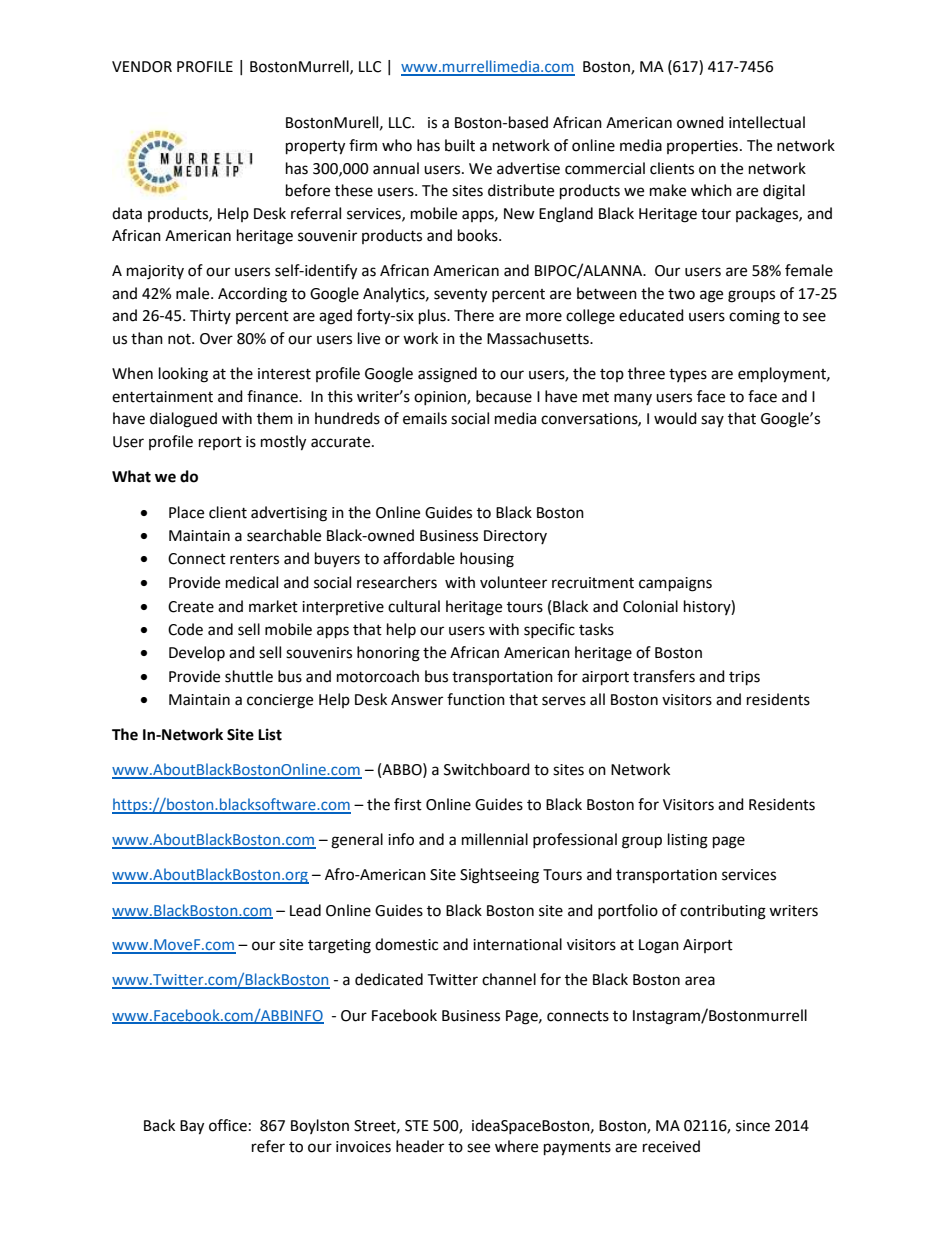 This image has width=952, height=1233. What do you see at coordinates (753, 1126) in the image?
I see `since` at bounding box center [753, 1126].
